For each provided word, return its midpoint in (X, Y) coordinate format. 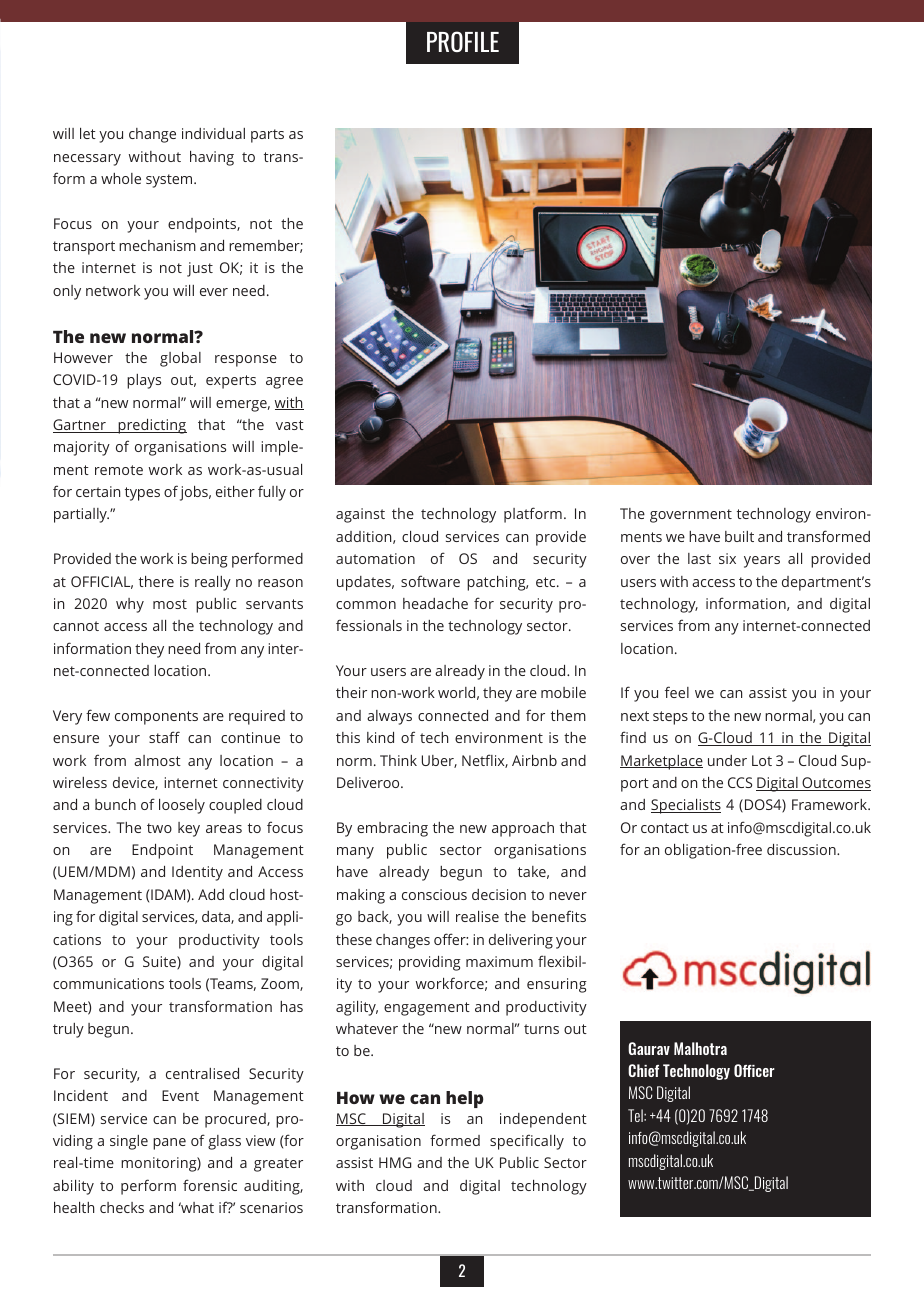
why (130, 605)
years (762, 562)
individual (213, 133)
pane (169, 1144)
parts (267, 136)
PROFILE (463, 41)
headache (435, 603)
